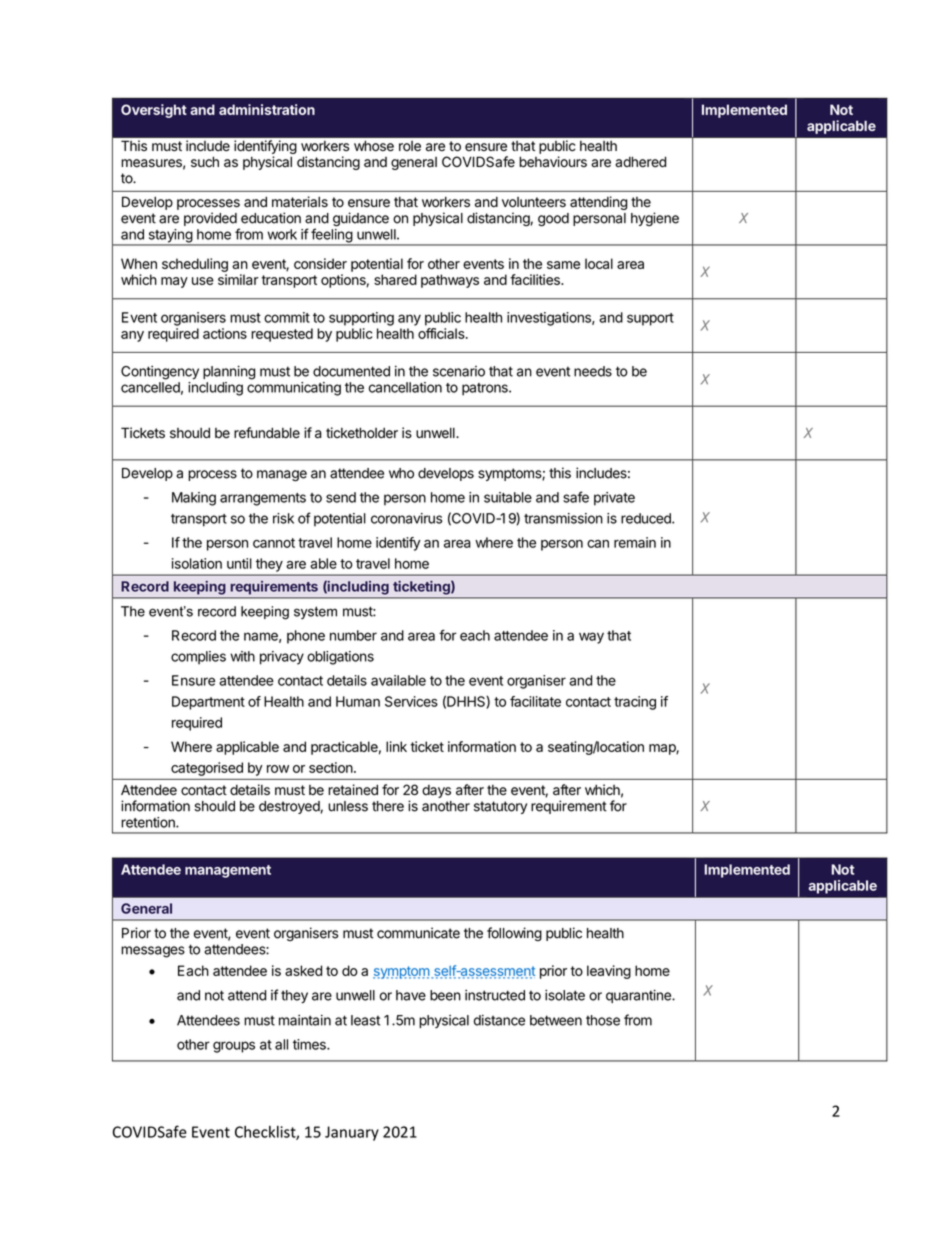  Describe the element at coordinates (361, 219) in the screenshot. I see `guidance` at that location.
